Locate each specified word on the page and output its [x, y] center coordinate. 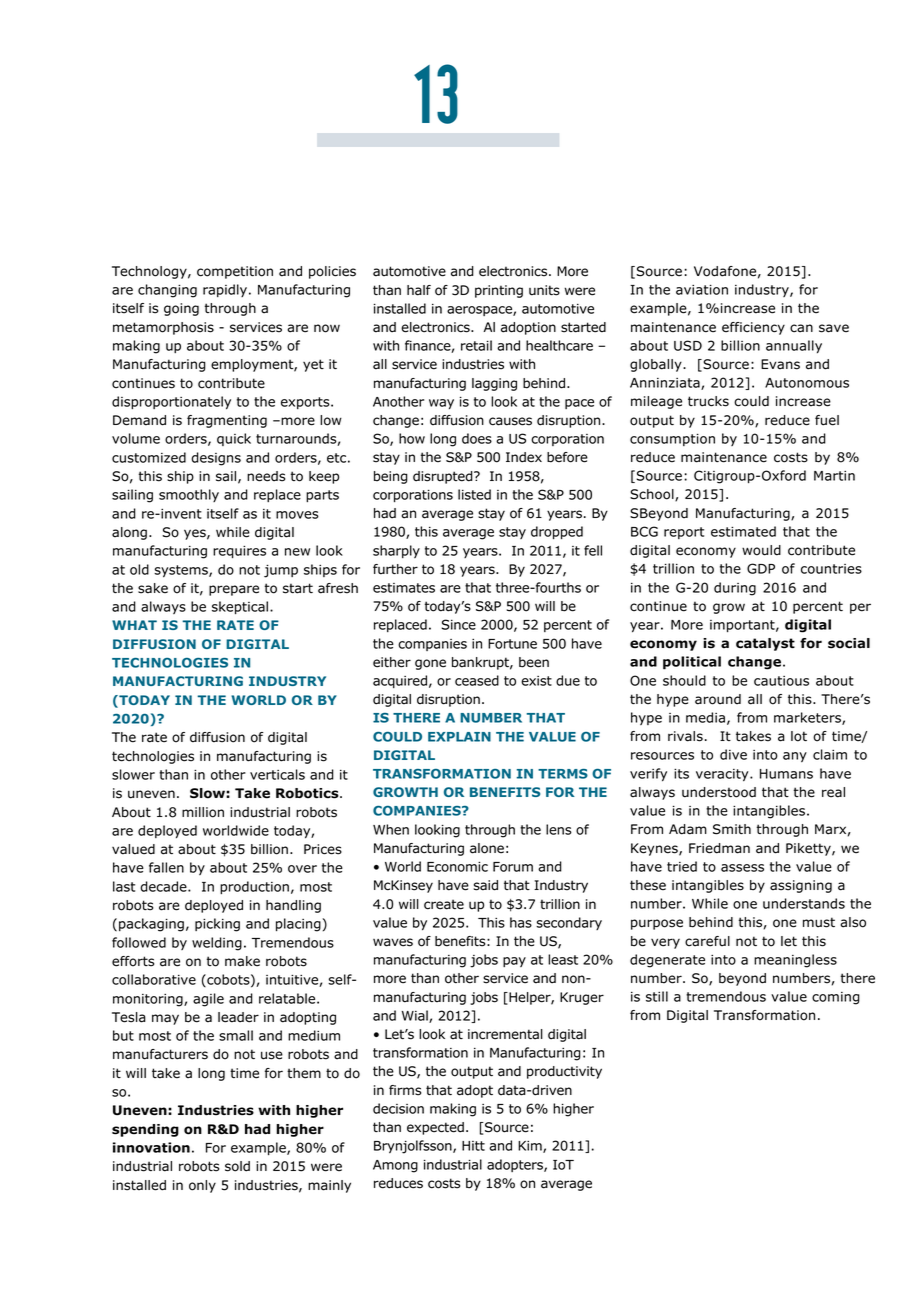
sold [237, 1166]
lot [799, 736]
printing [499, 291]
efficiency [753, 328]
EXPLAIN [459, 737]
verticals [277, 774]
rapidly [225, 290]
